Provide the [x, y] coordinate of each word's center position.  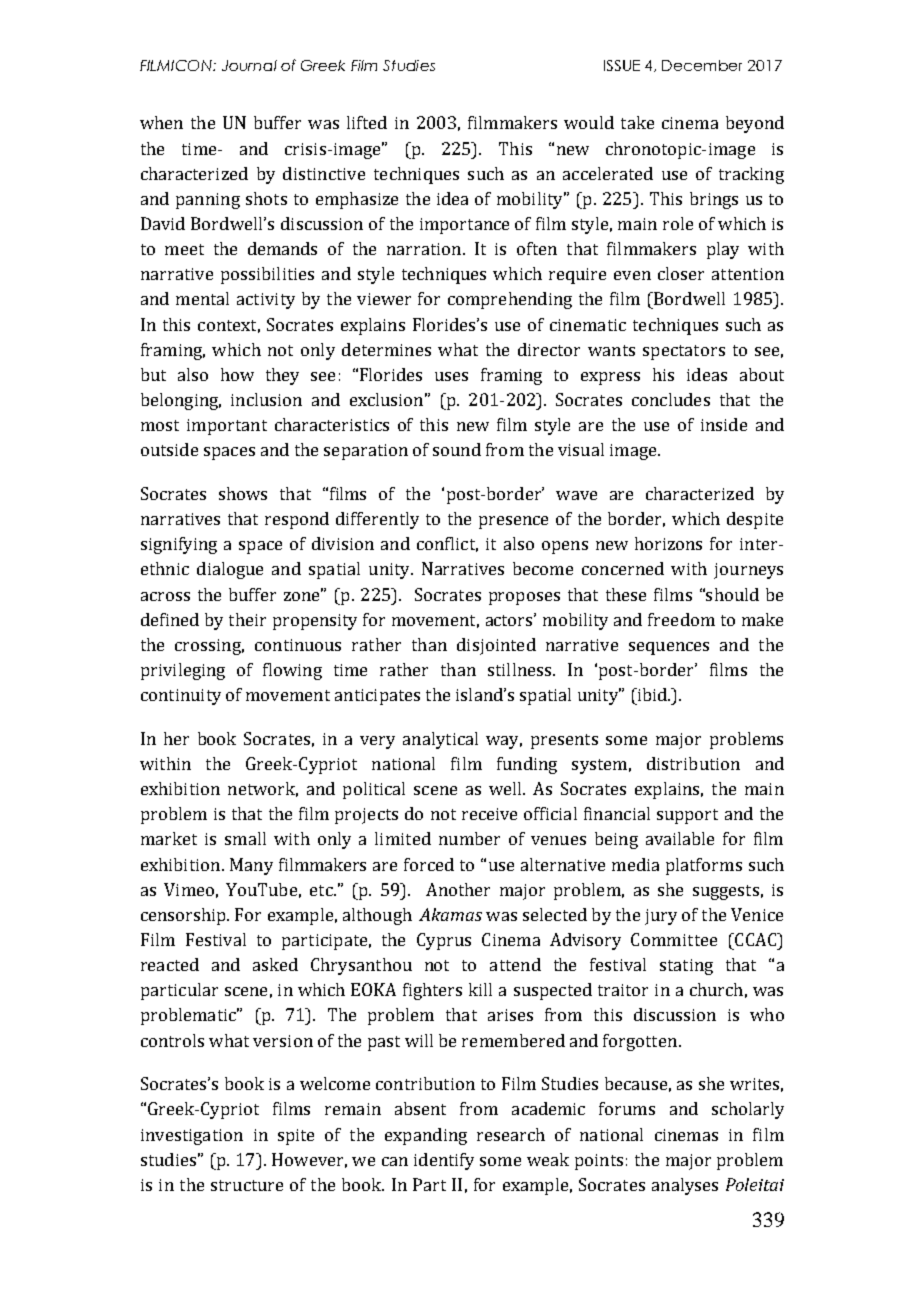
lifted [367, 122]
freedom [681, 619]
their [247, 619]
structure [247, 1185]
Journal [249, 65]
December [702, 65]
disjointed [496, 646]
